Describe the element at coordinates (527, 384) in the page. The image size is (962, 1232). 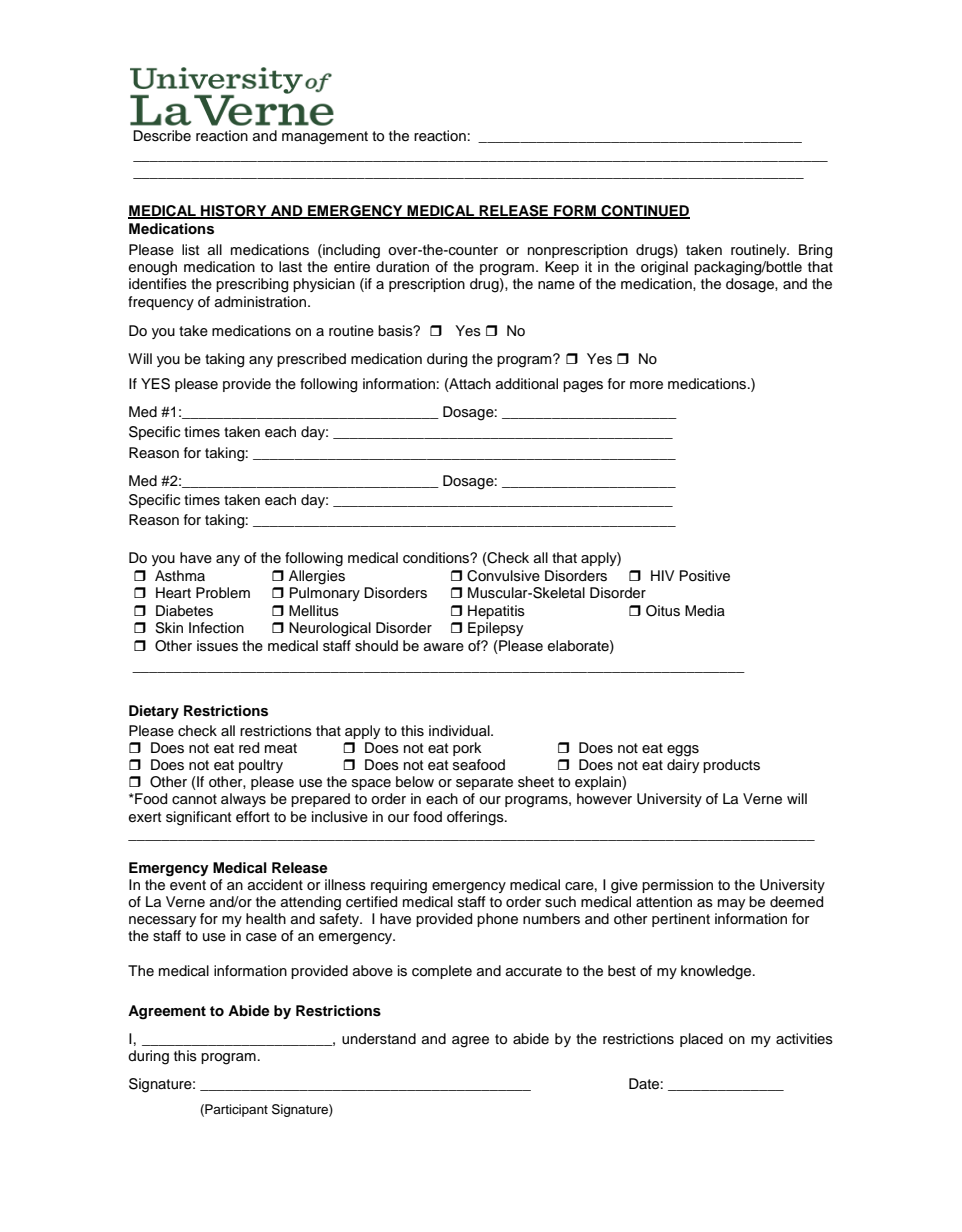
I see `additional` at that location.
